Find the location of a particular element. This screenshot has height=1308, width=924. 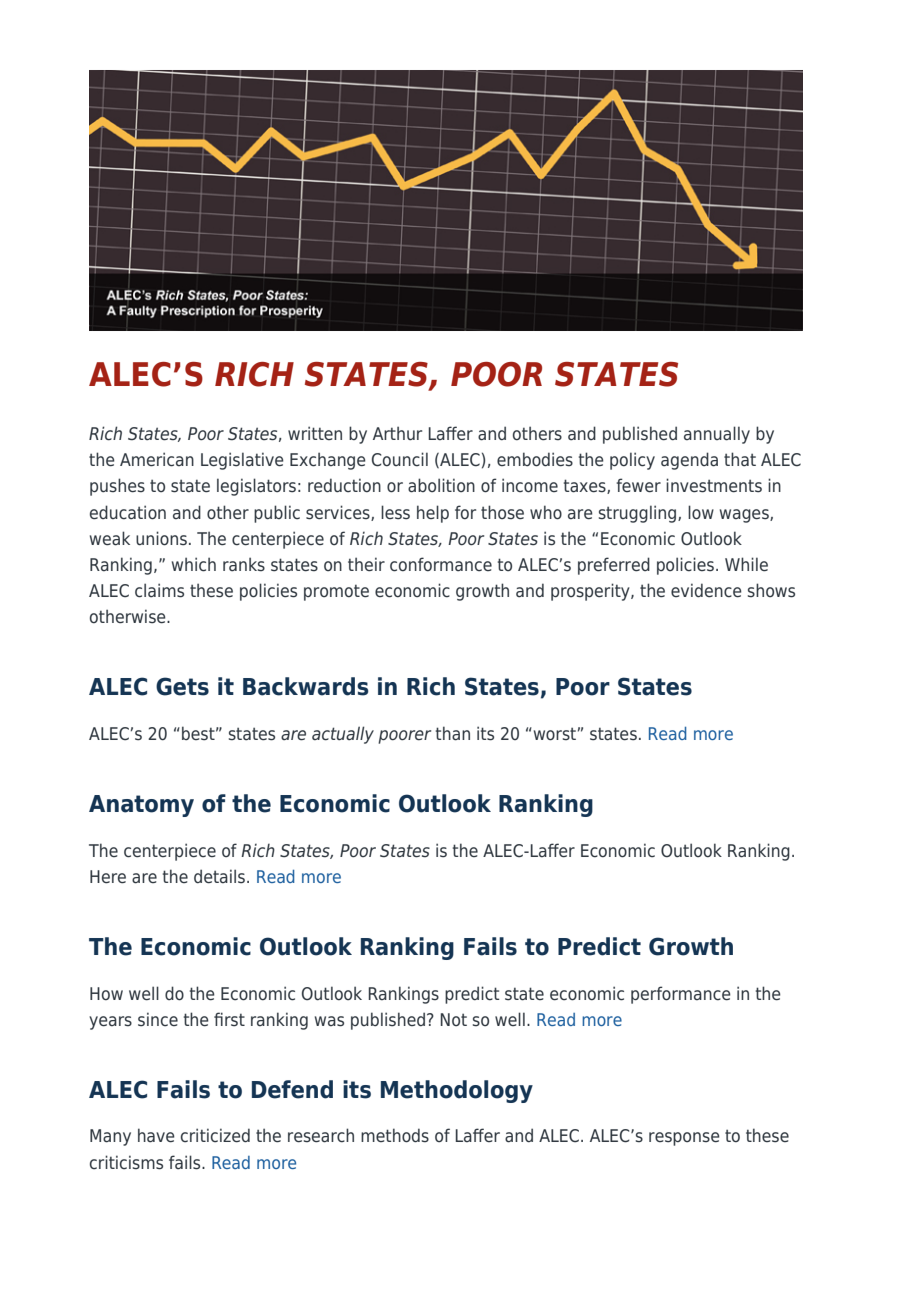

agenda is located at coordinates (689, 461).
